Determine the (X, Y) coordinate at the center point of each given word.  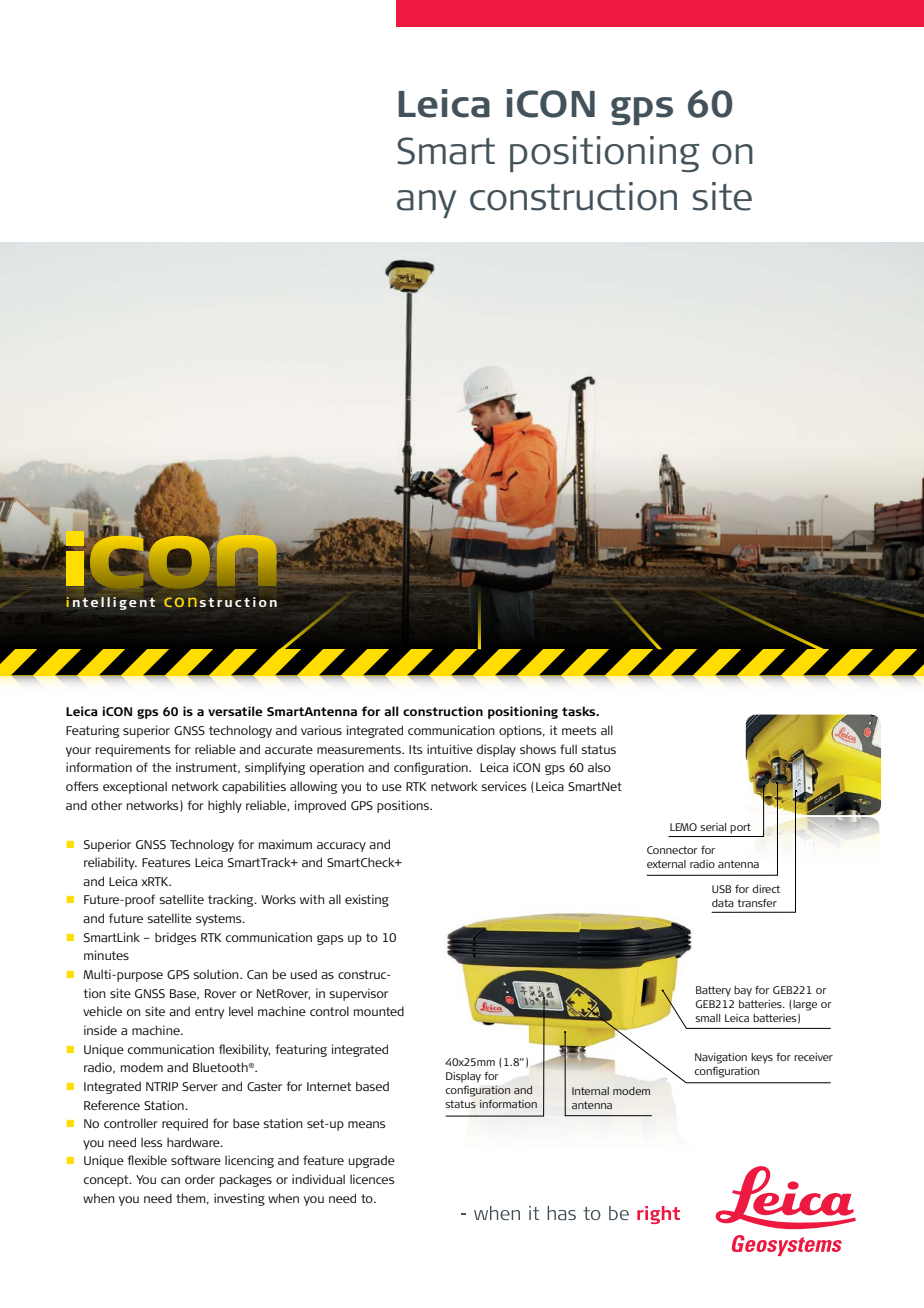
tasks (580, 711)
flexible (147, 1160)
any (426, 204)
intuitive (450, 749)
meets (579, 730)
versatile (235, 711)
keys (762, 1058)
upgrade (372, 1161)
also (599, 767)
